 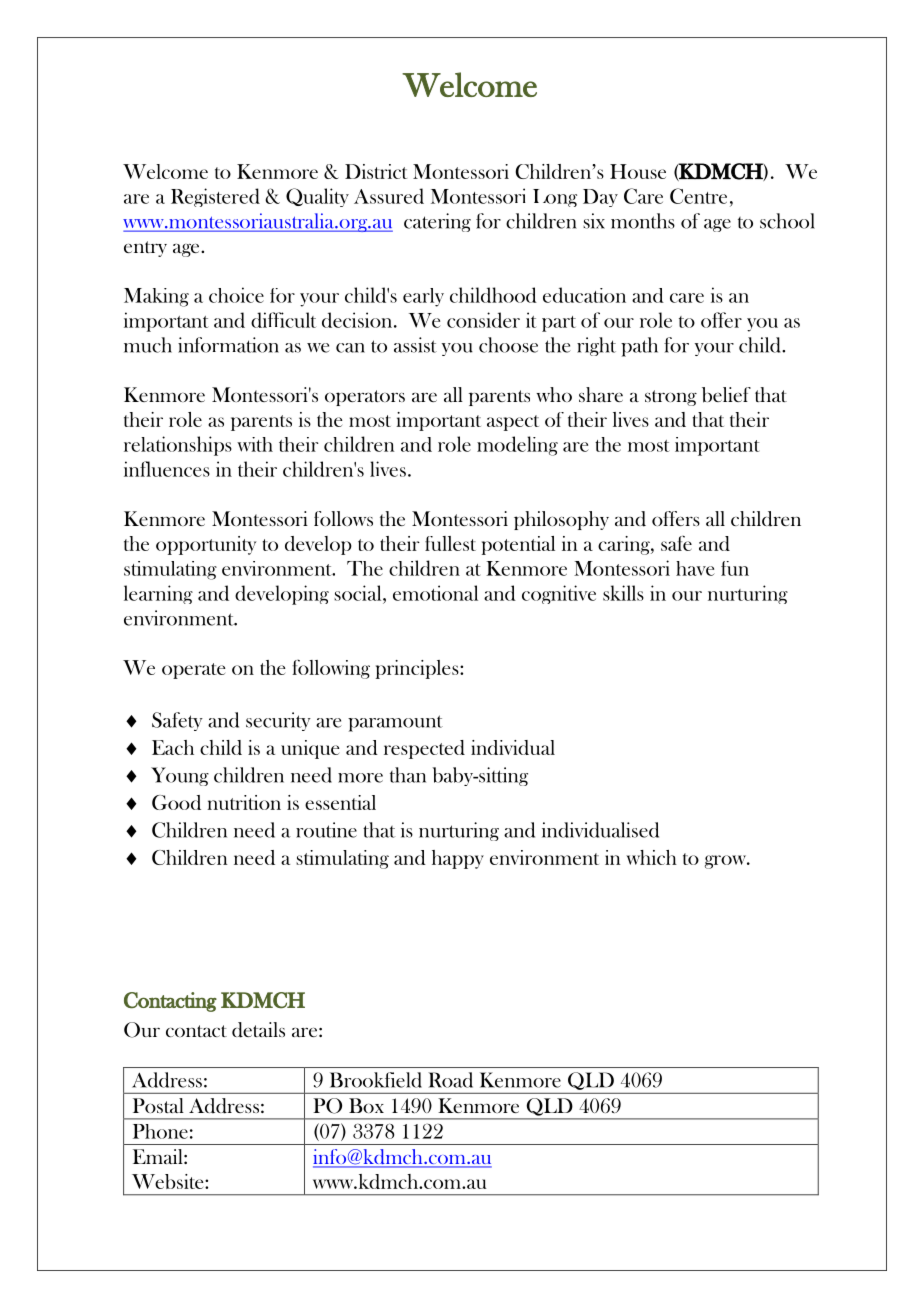 What do you see at coordinates (437, 222) in the screenshot?
I see `catering` at bounding box center [437, 222].
